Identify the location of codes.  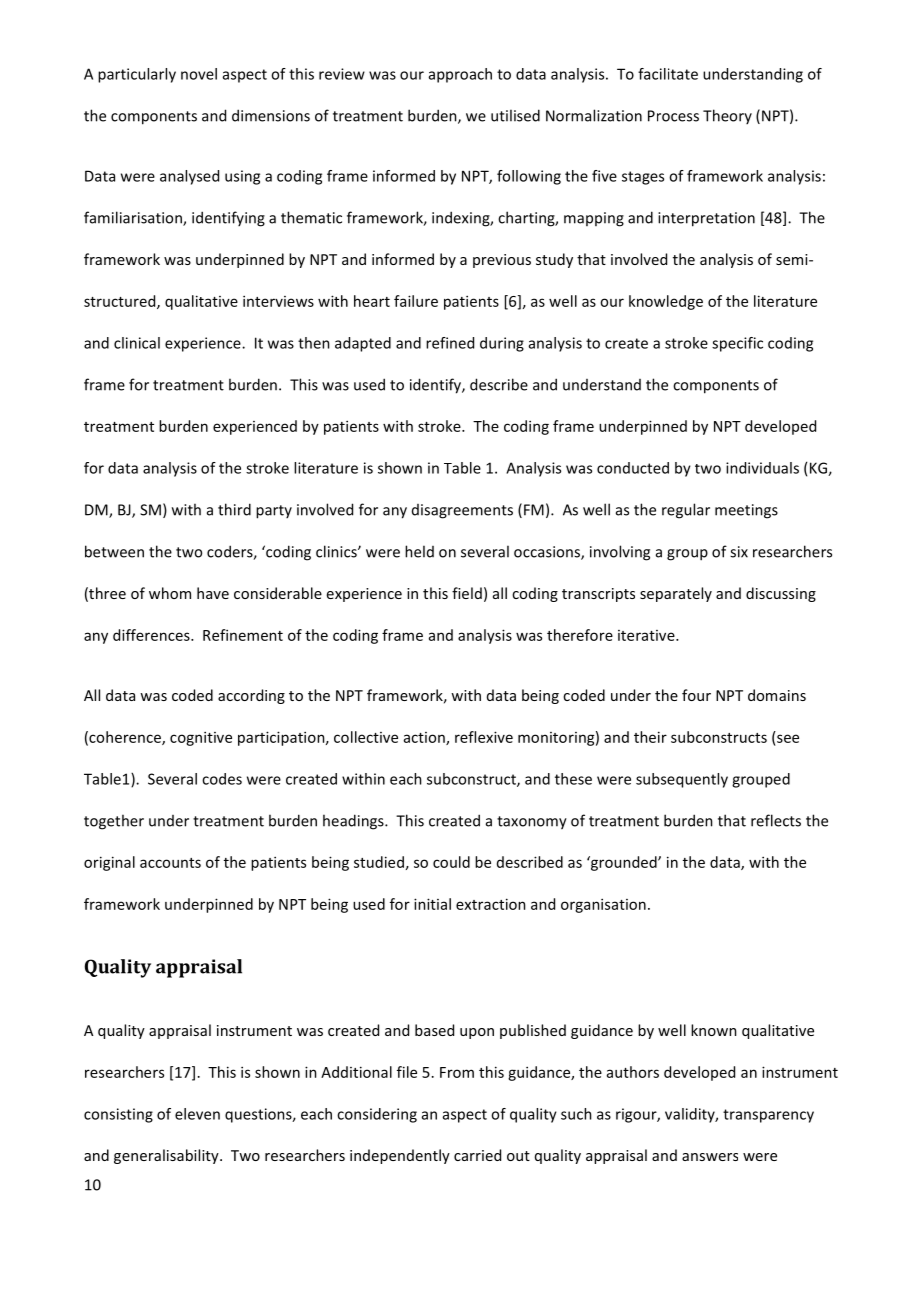
(222, 779).
